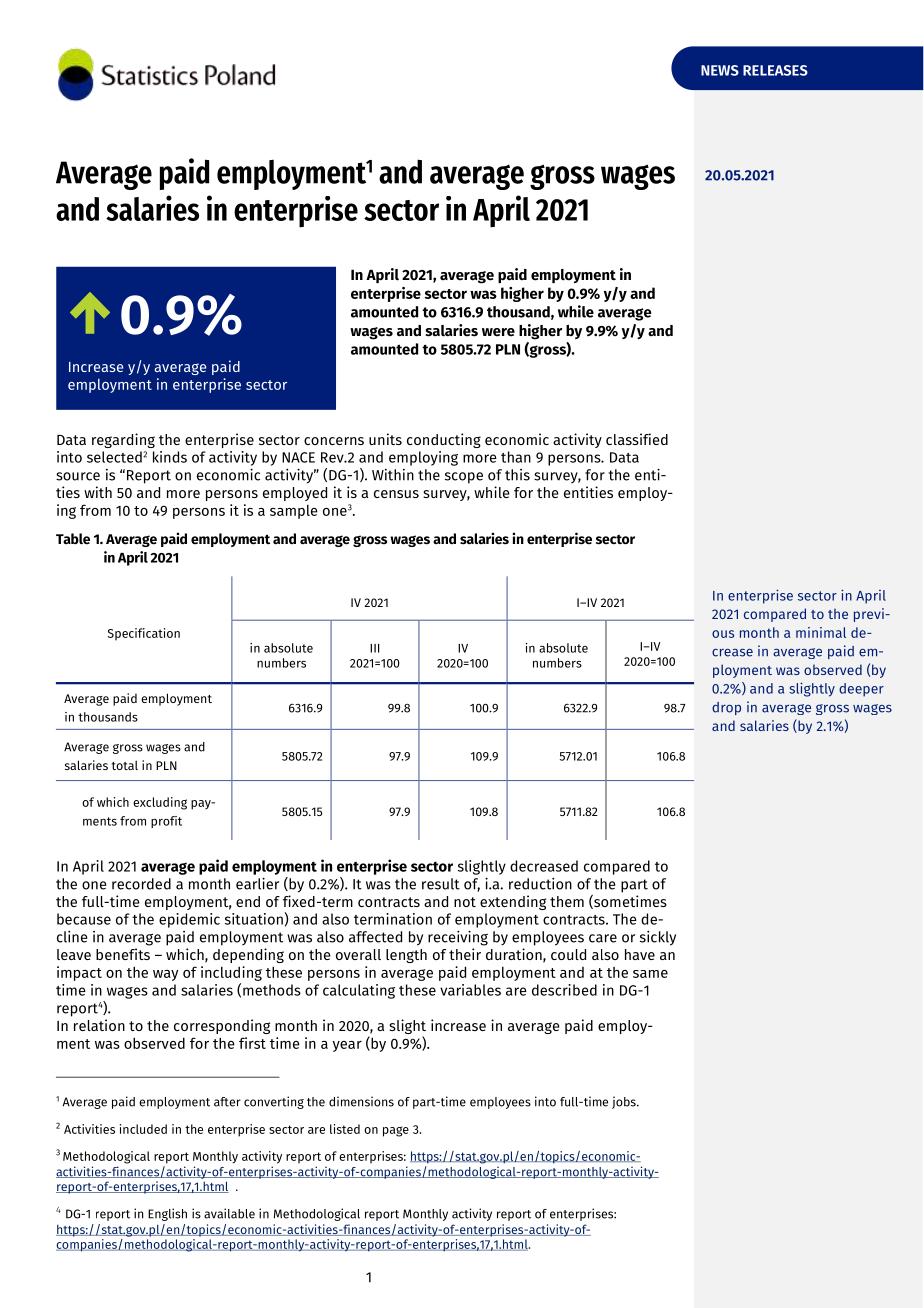  What do you see at coordinates (821, 632) in the image?
I see `minimal` at bounding box center [821, 632].
